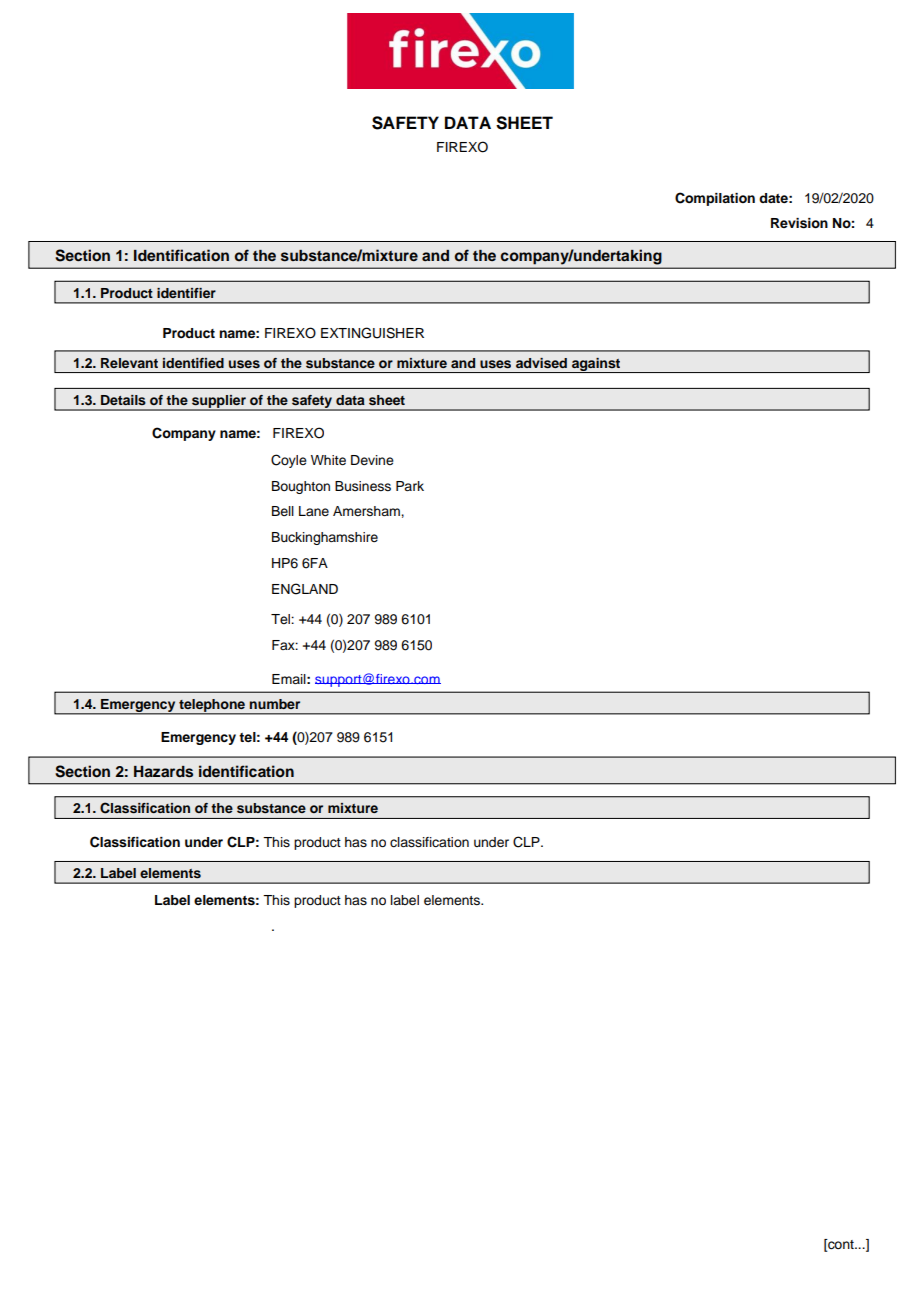 This screenshot has height=1308, width=924. What do you see at coordinates (372, 333) in the screenshot?
I see `EXTINGUISHER` at bounding box center [372, 333].
